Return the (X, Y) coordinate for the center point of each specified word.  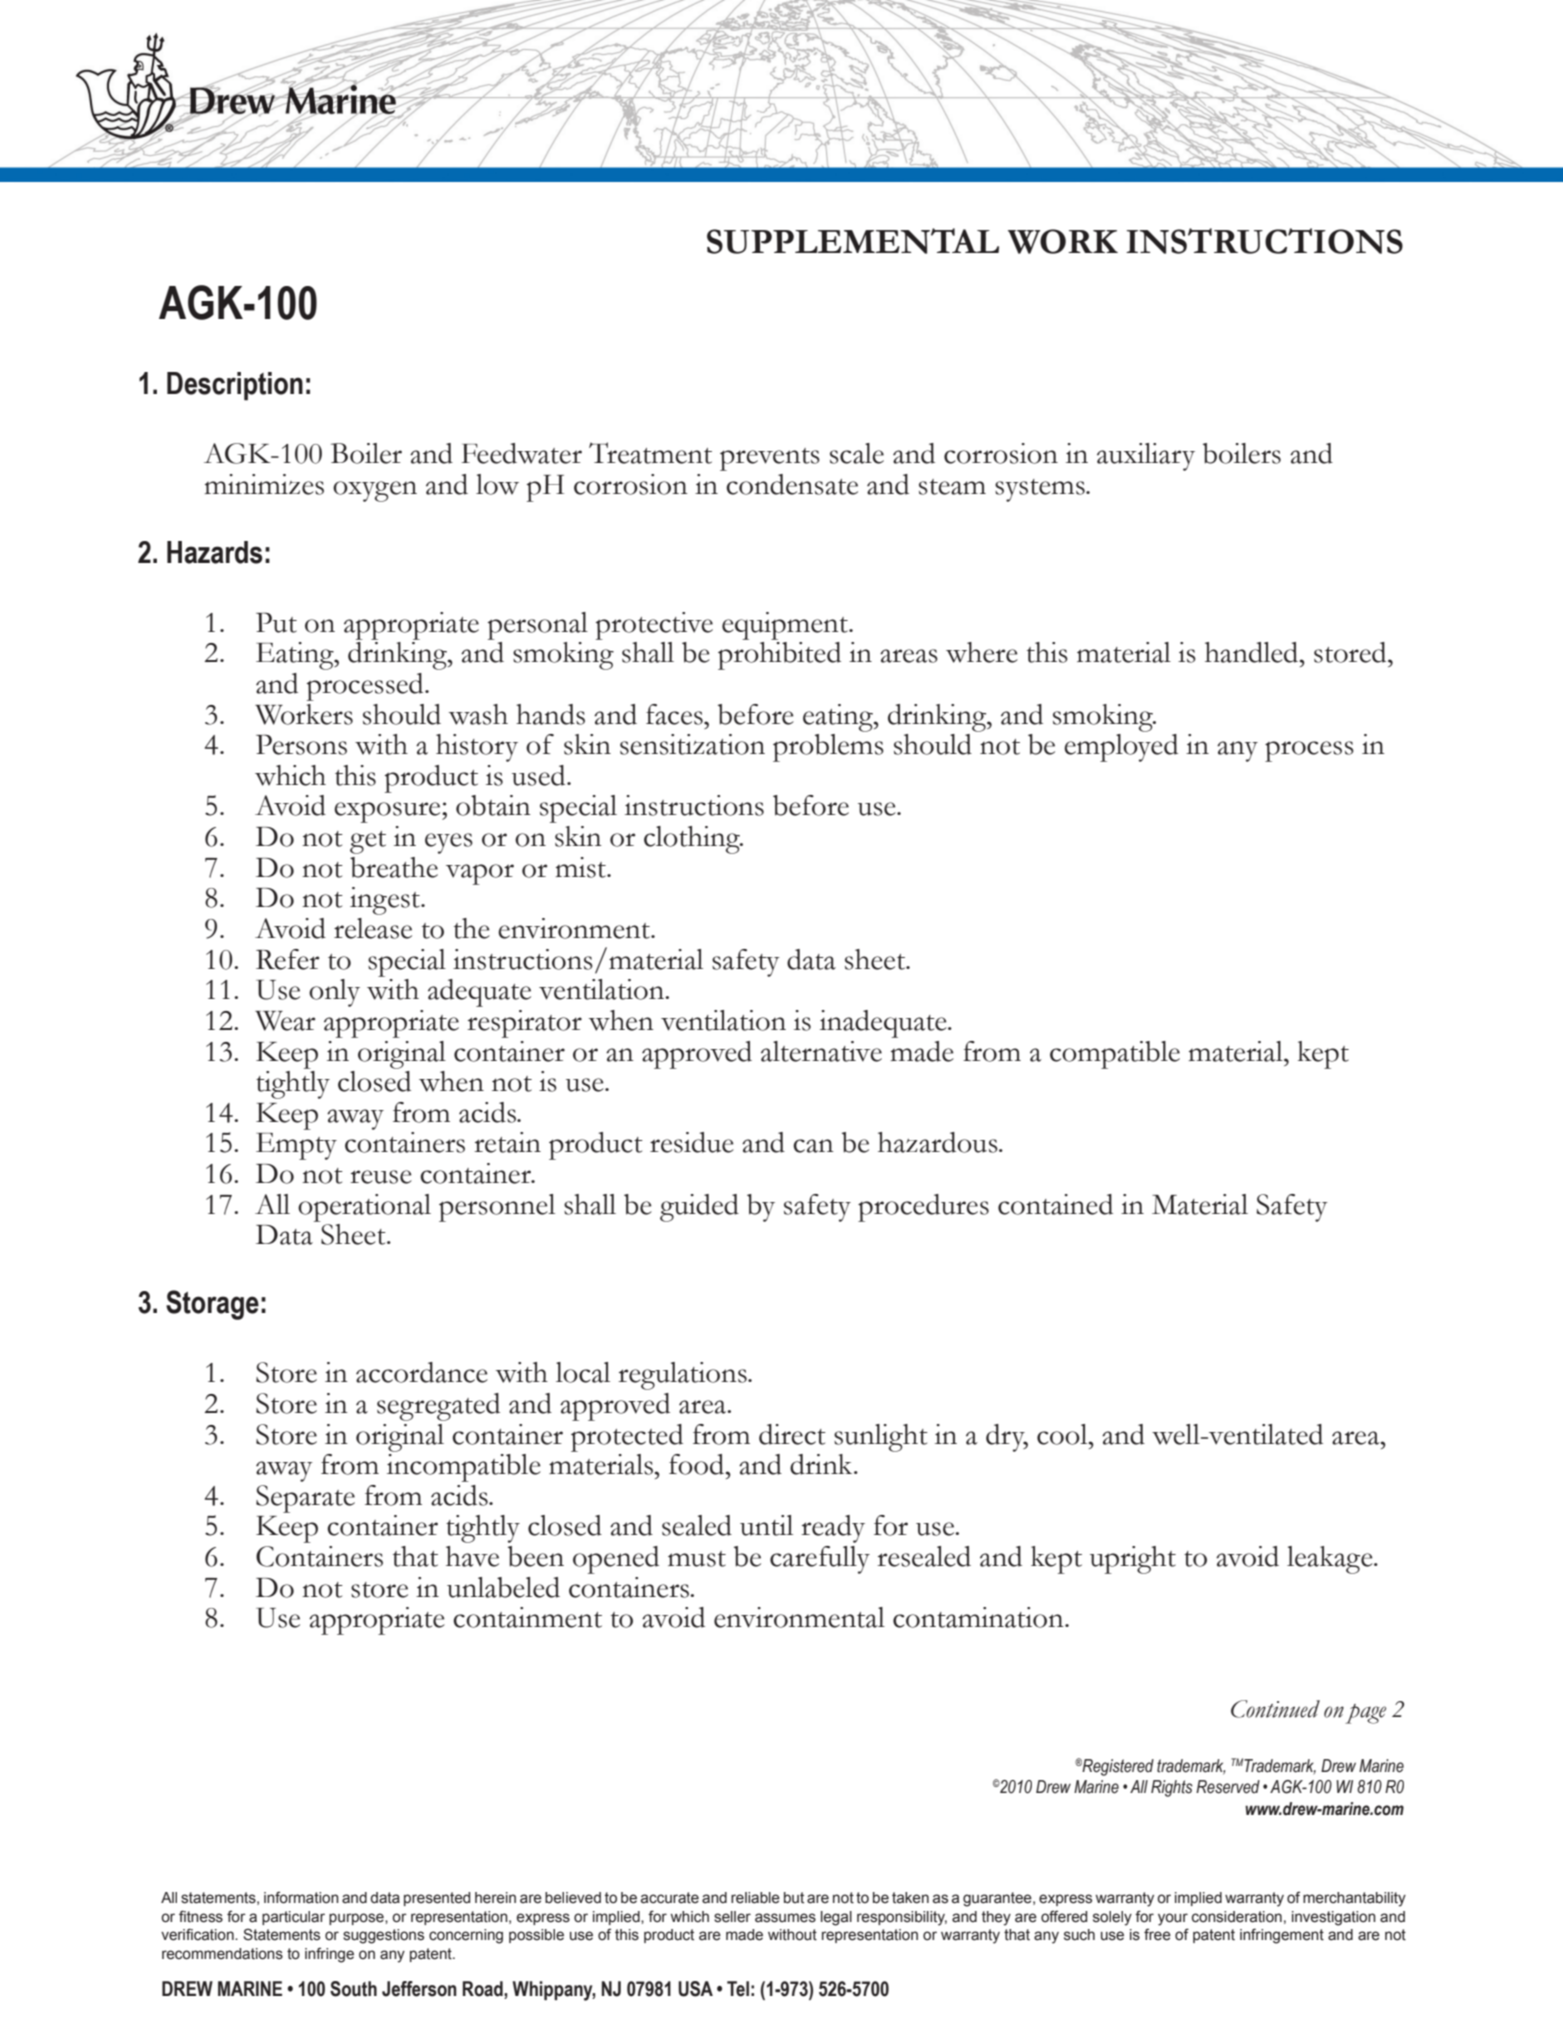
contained (1055, 1204)
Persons (301, 744)
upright (1133, 1560)
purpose (357, 1919)
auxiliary (1146, 457)
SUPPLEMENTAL (853, 241)
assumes (785, 1918)
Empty (296, 1146)
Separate (305, 1499)
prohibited (779, 656)
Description (235, 386)
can (813, 1146)
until (766, 1525)
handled (1253, 652)
